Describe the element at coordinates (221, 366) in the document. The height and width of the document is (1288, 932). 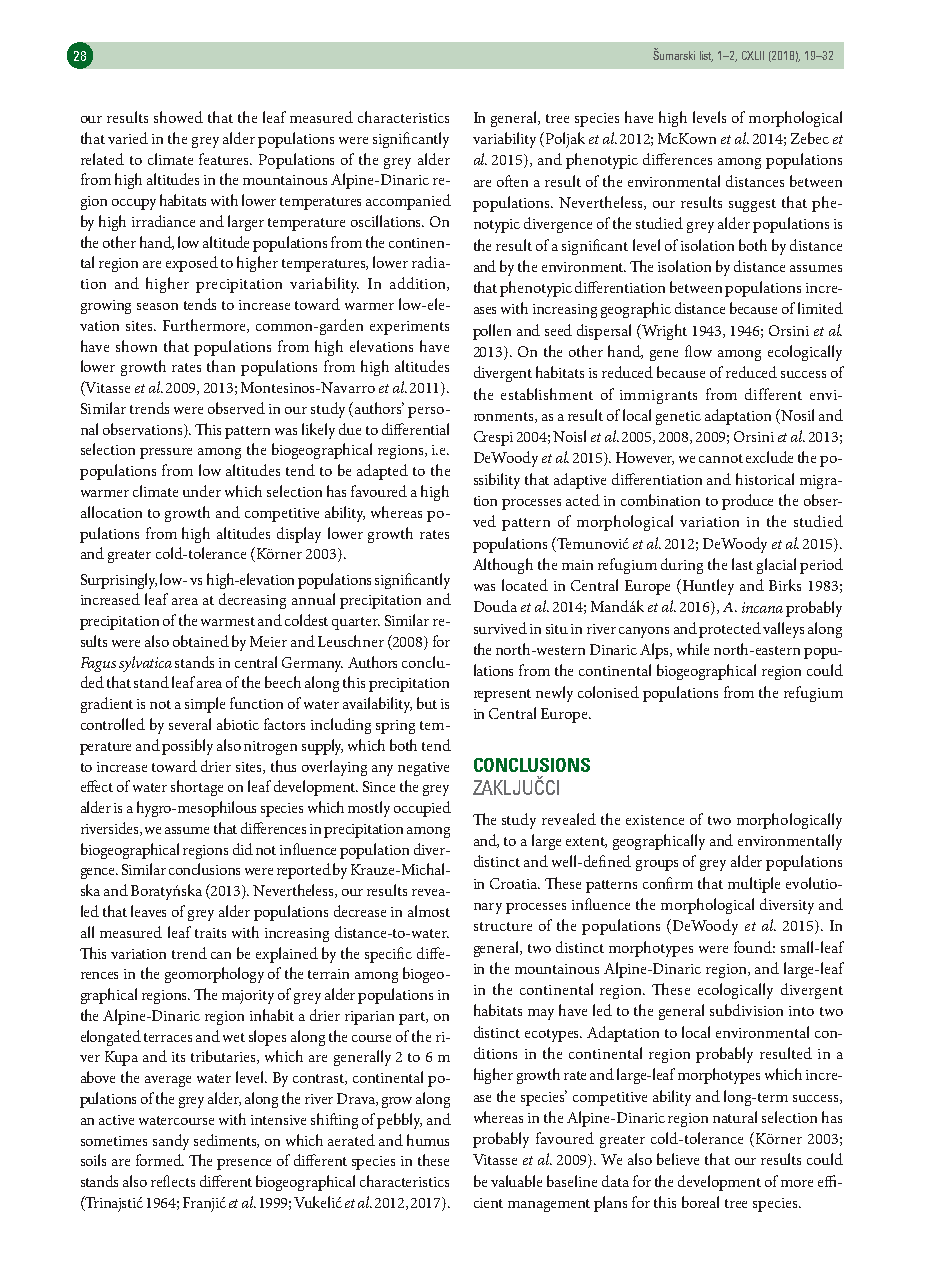
I see `than` at that location.
